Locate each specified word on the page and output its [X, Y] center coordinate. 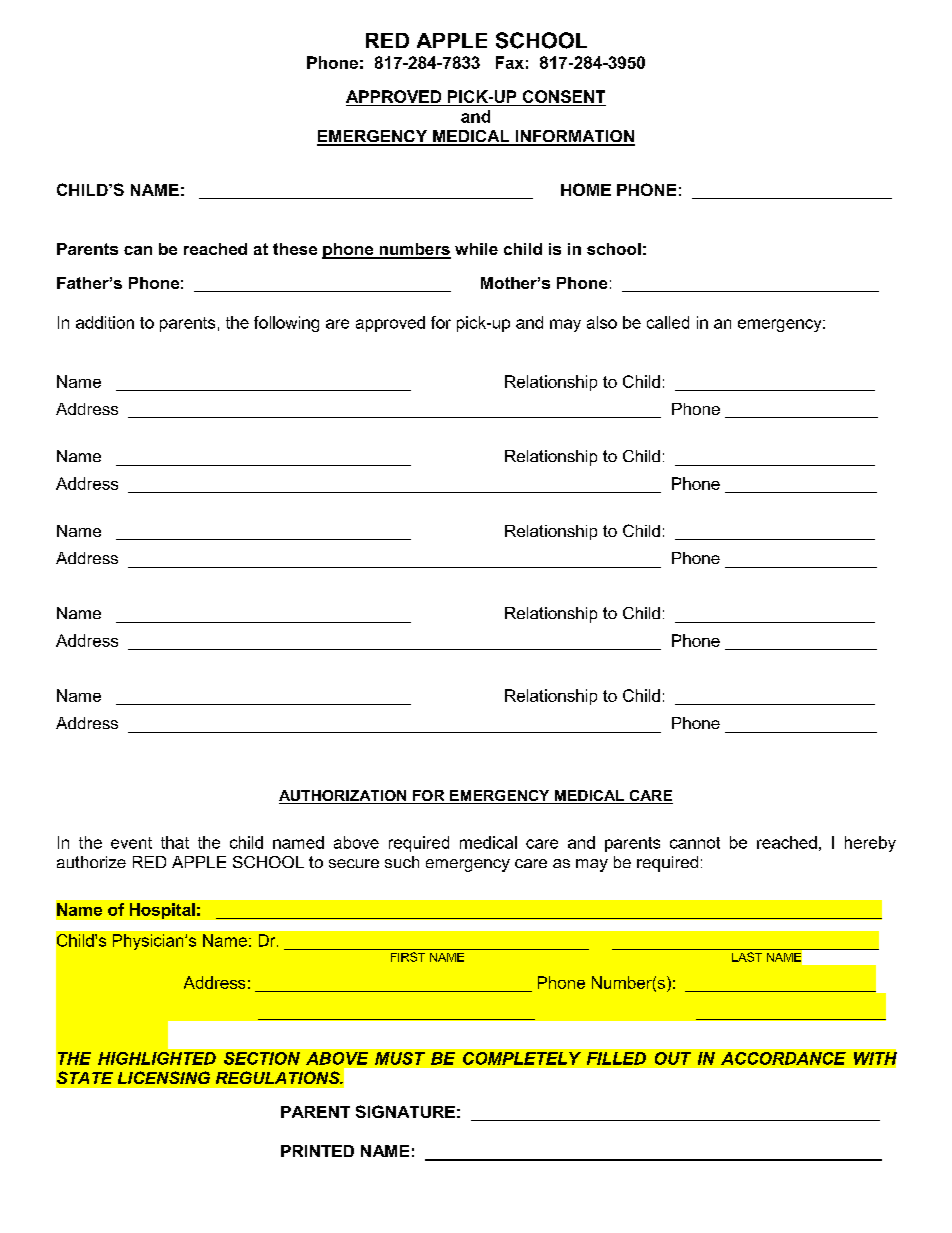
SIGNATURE [405, 1111]
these [295, 249]
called [668, 322]
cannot [695, 843]
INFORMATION [574, 137]
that [175, 842]
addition [105, 322]
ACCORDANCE [783, 1058]
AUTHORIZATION [344, 797]
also [602, 322]
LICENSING [164, 1077]
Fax [510, 62]
